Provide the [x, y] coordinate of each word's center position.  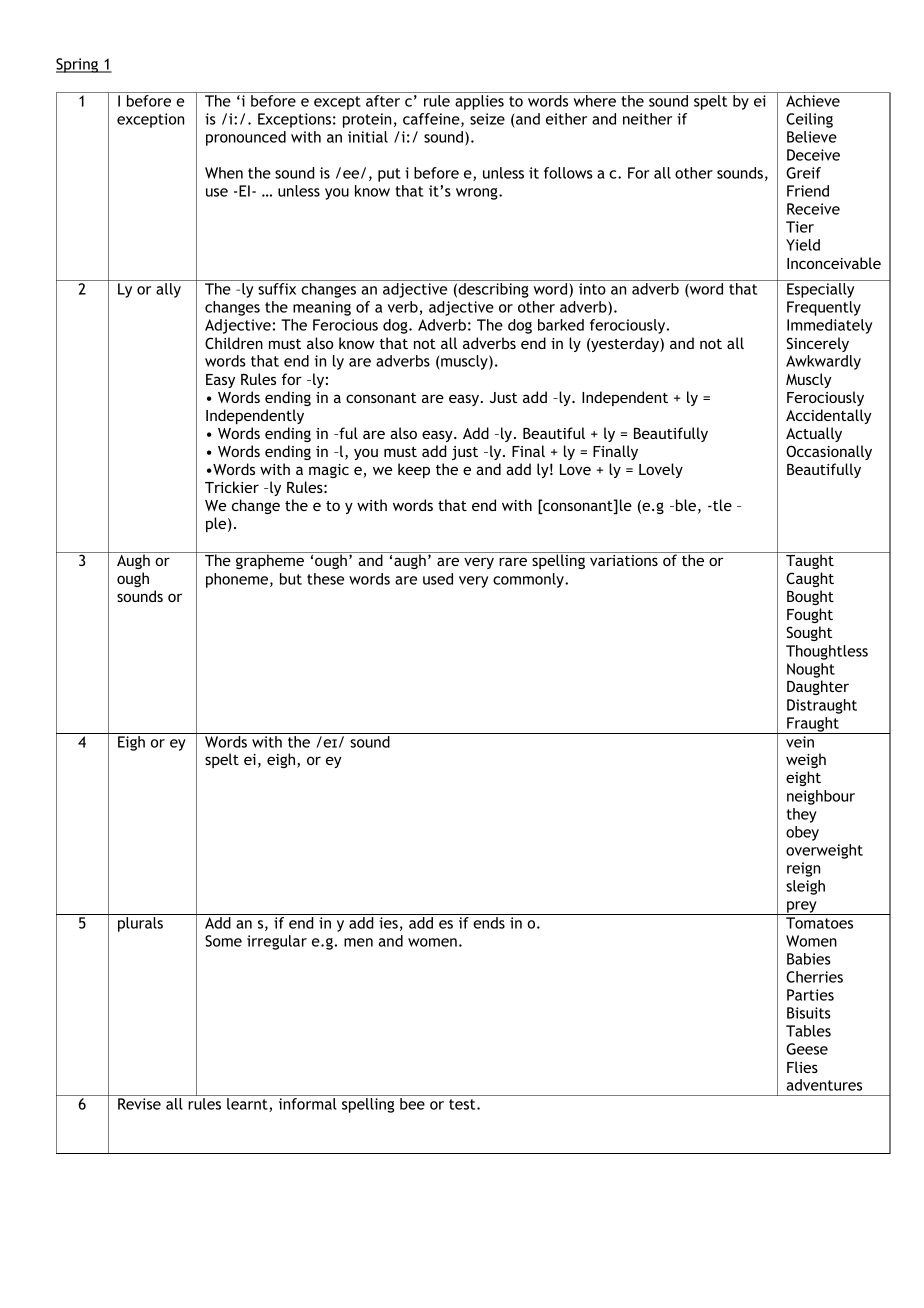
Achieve [813, 101]
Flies [802, 1067]
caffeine [432, 120]
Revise [139, 1104]
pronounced [246, 138]
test [463, 1104]
